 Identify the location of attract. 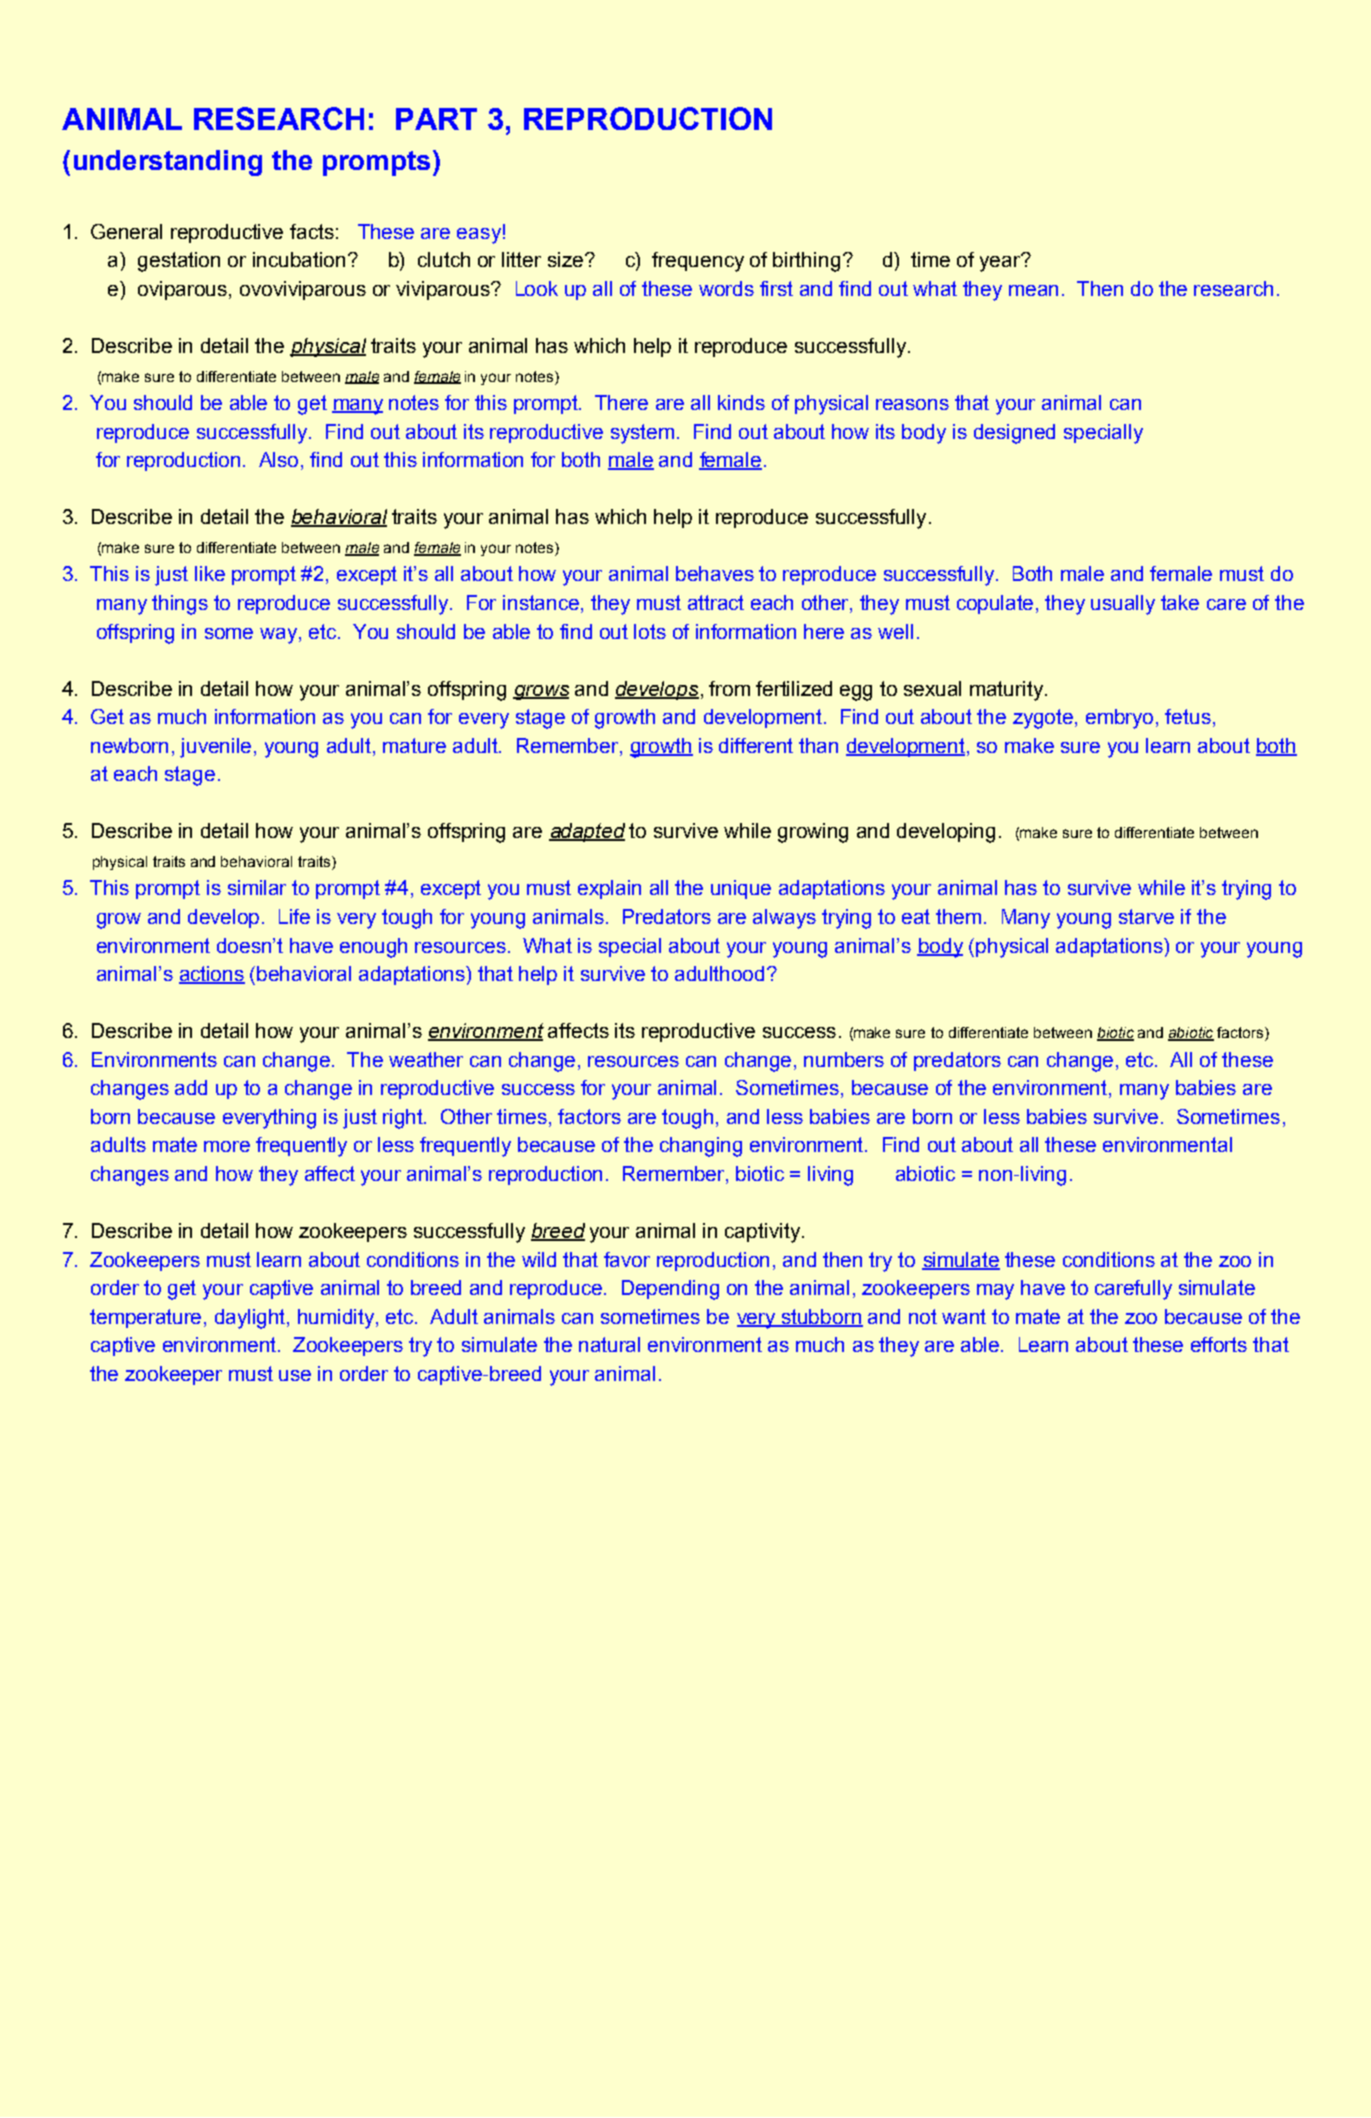
(716, 602).
